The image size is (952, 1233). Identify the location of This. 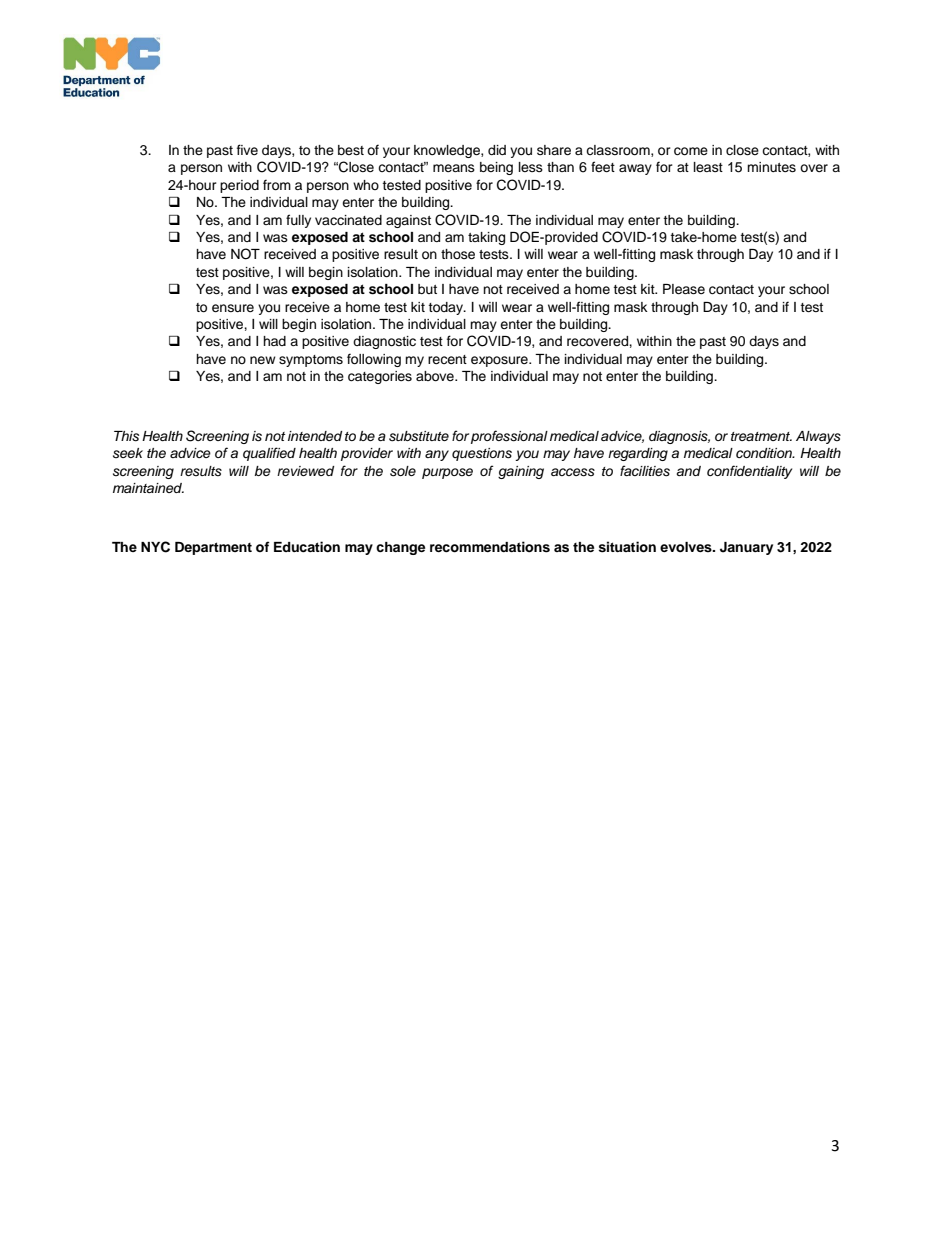
(126, 436).
